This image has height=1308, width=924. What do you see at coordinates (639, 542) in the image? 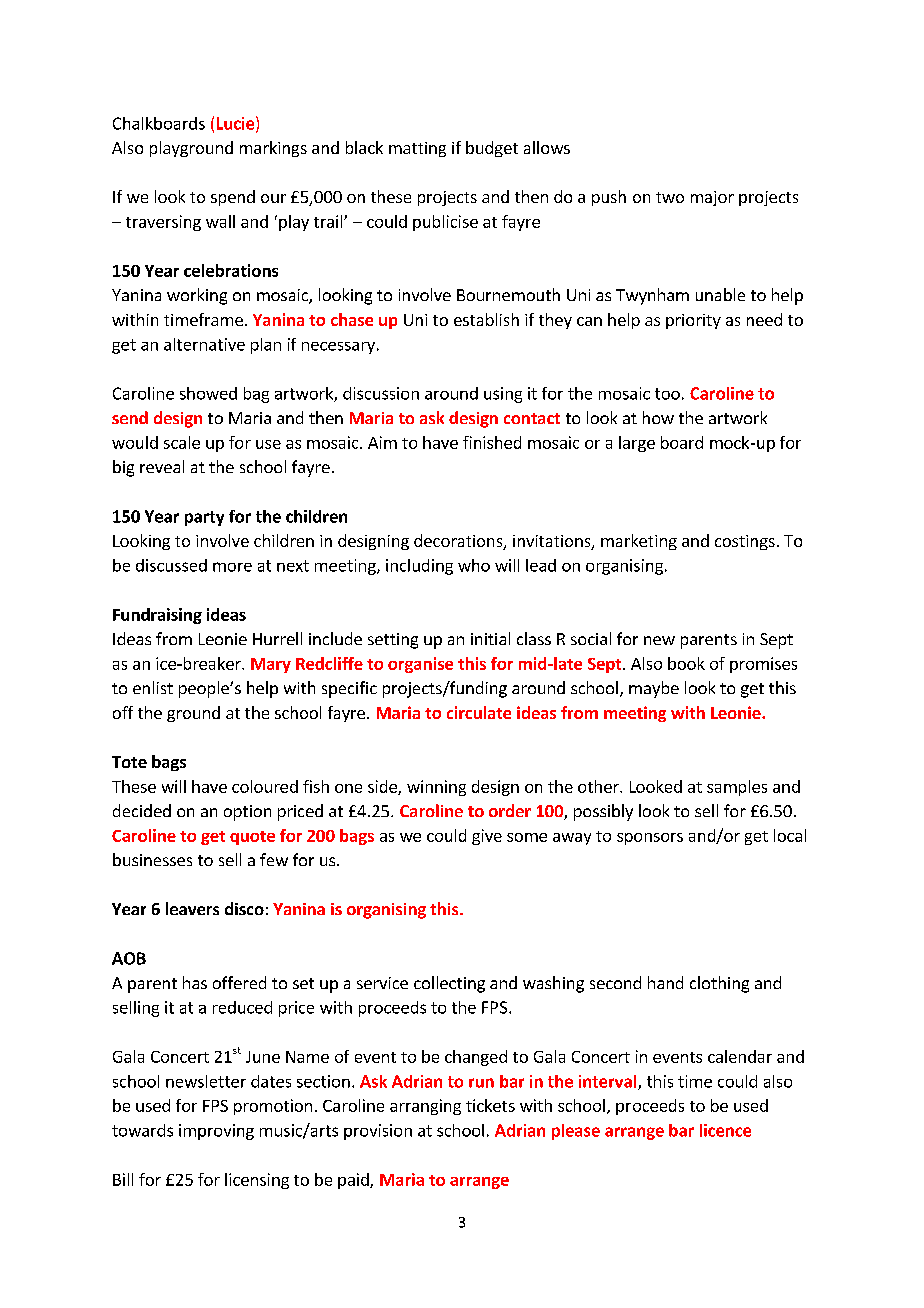
I see `marketing` at bounding box center [639, 542].
